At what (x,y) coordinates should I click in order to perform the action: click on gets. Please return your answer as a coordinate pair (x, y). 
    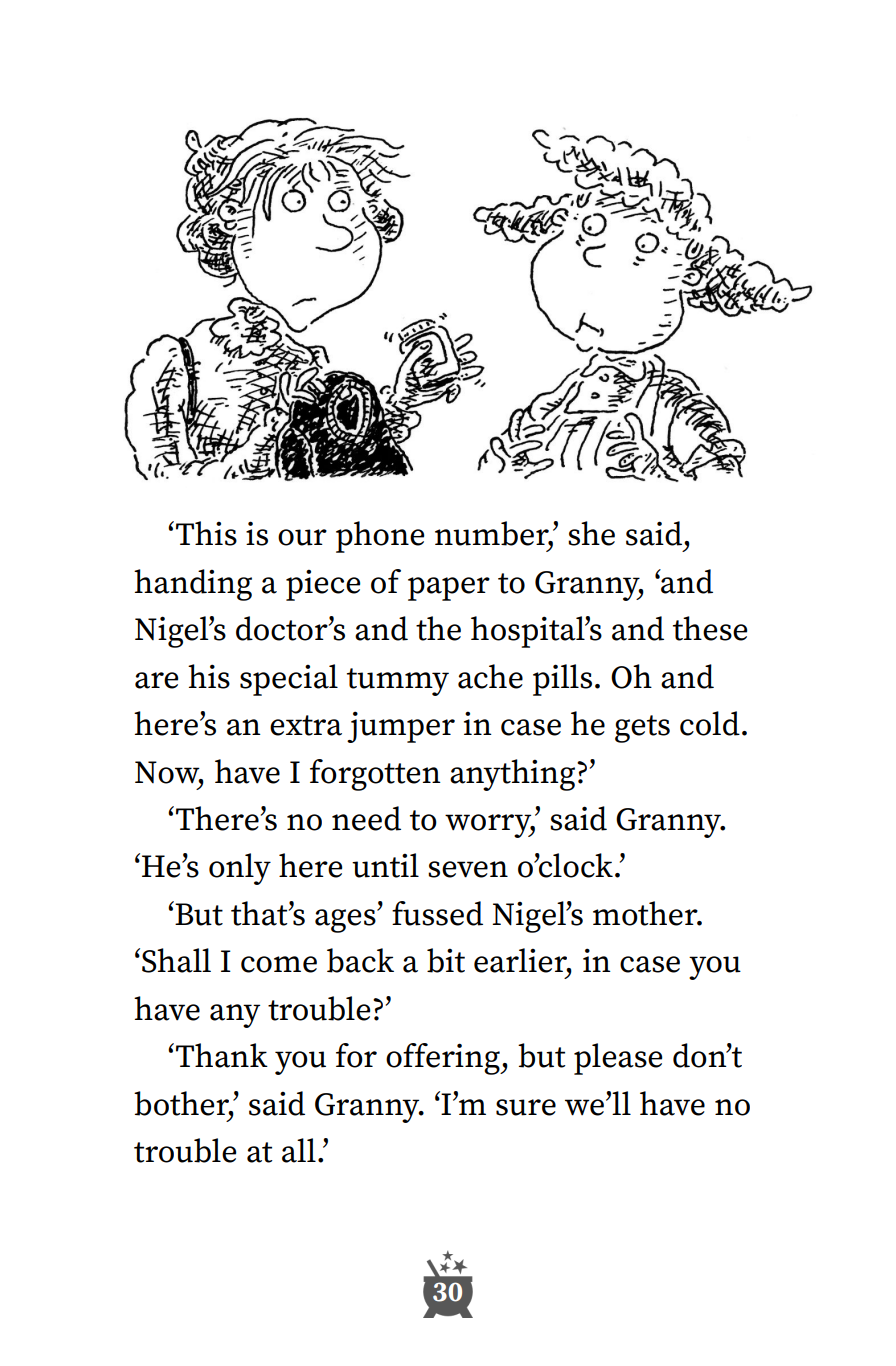
    Looking at the image, I should click on (642, 729).
